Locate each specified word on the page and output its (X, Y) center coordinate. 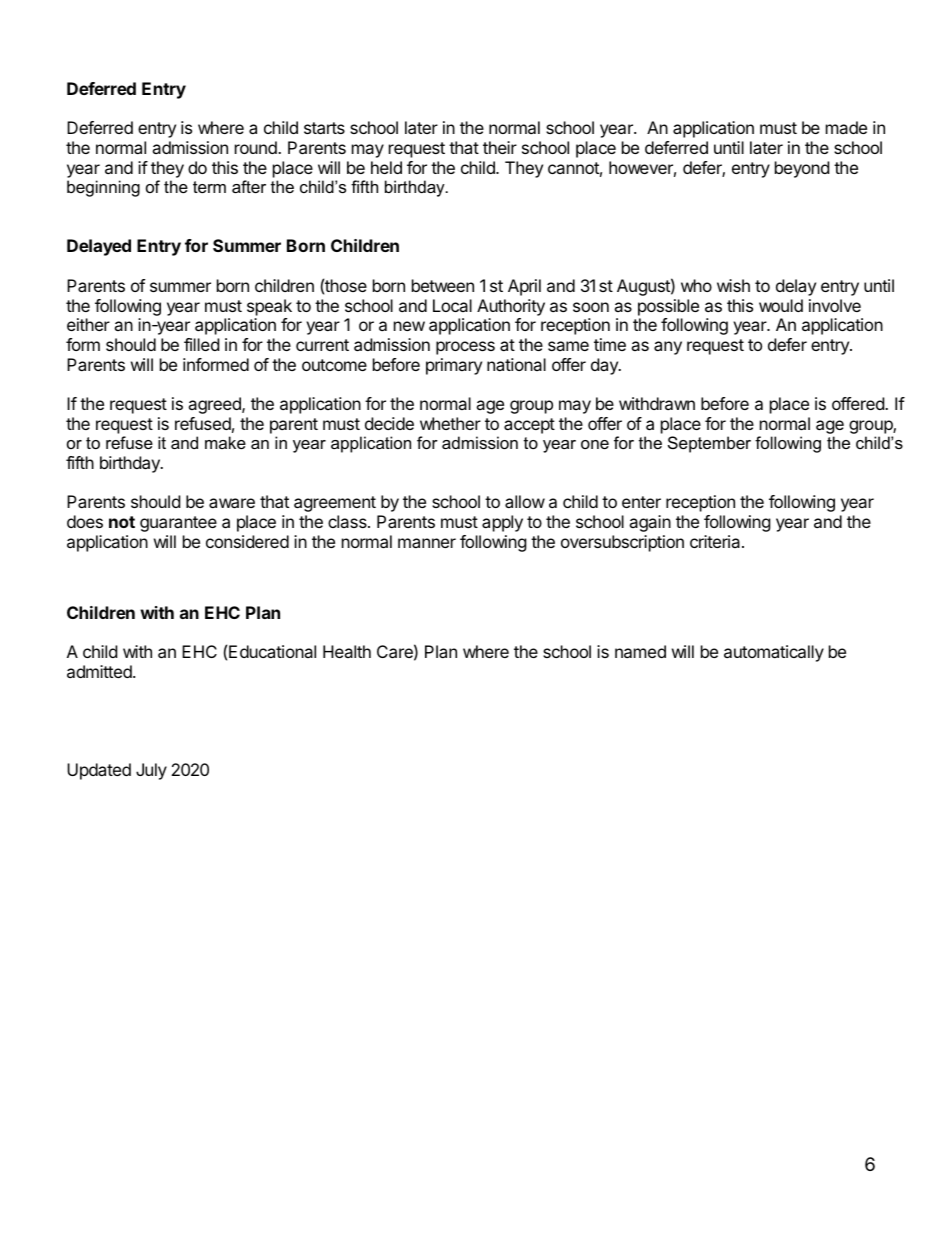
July (151, 771)
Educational (272, 651)
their (500, 147)
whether (450, 423)
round (257, 147)
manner (427, 543)
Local (452, 305)
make (225, 442)
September (709, 444)
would (781, 305)
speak (269, 307)
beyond (802, 169)
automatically (774, 653)
